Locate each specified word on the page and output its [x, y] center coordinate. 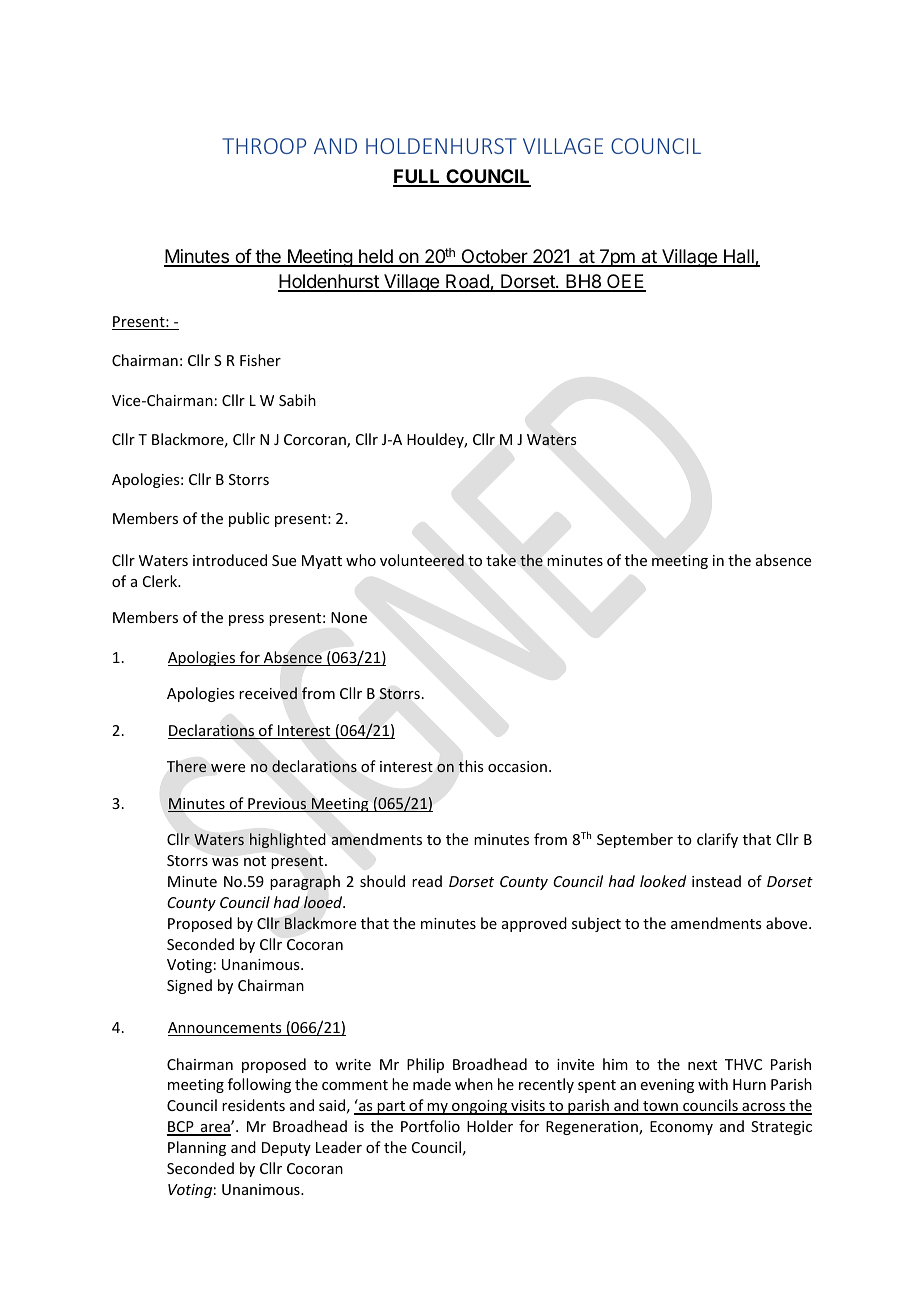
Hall [739, 257]
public [249, 519]
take [501, 560]
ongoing [480, 1107]
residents [253, 1105]
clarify [717, 840]
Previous [277, 805]
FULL [418, 177]
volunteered [422, 560]
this [470, 766]
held [376, 257]
